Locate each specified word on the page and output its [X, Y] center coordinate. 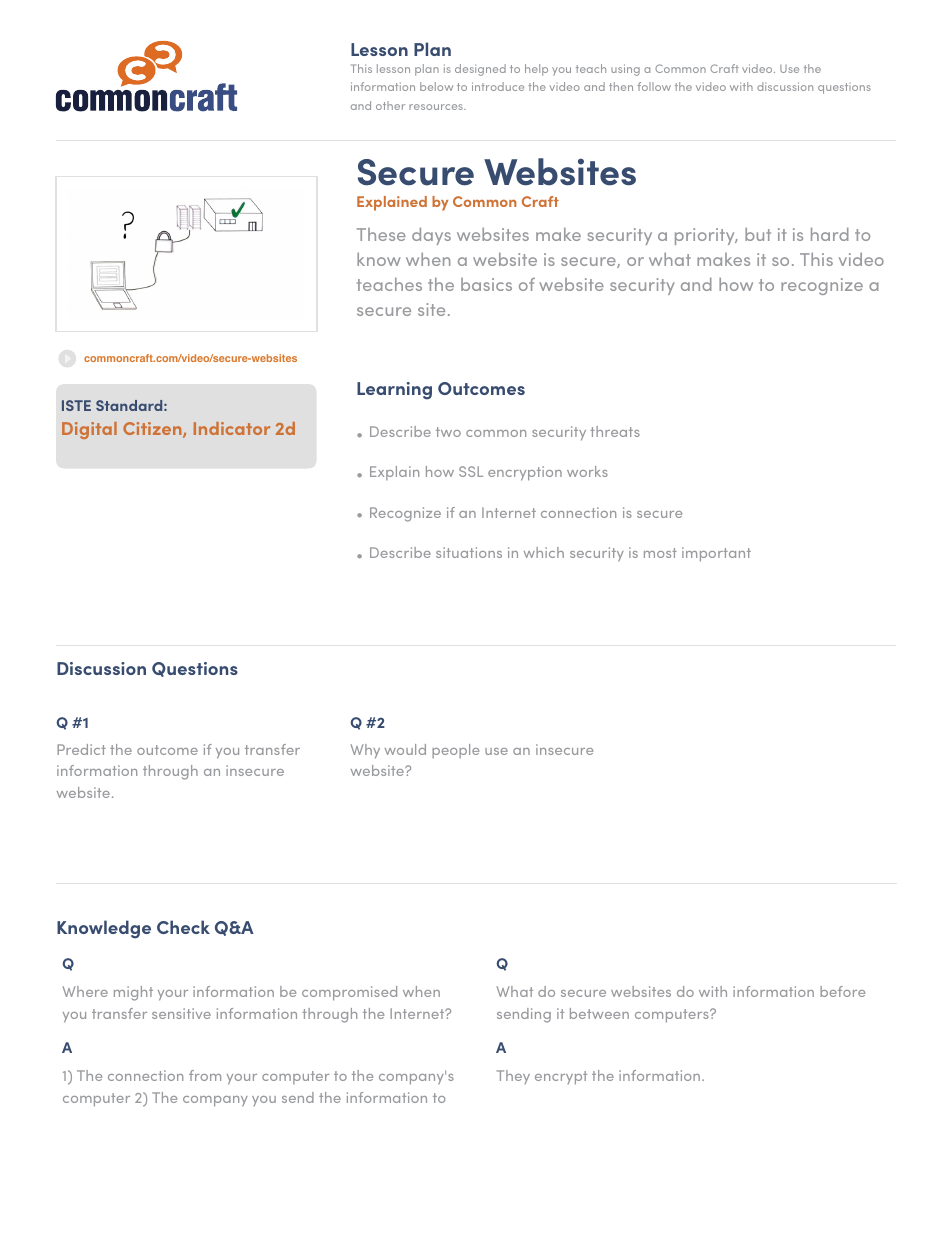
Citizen [153, 430]
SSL [471, 471]
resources [437, 107]
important [716, 554]
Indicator [232, 428]
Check [183, 927]
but [758, 234]
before [842, 991]
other [390, 105]
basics [486, 284]
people [455, 751]
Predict [81, 749]
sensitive [181, 1013]
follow [654, 86]
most [660, 553]
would [405, 749]
